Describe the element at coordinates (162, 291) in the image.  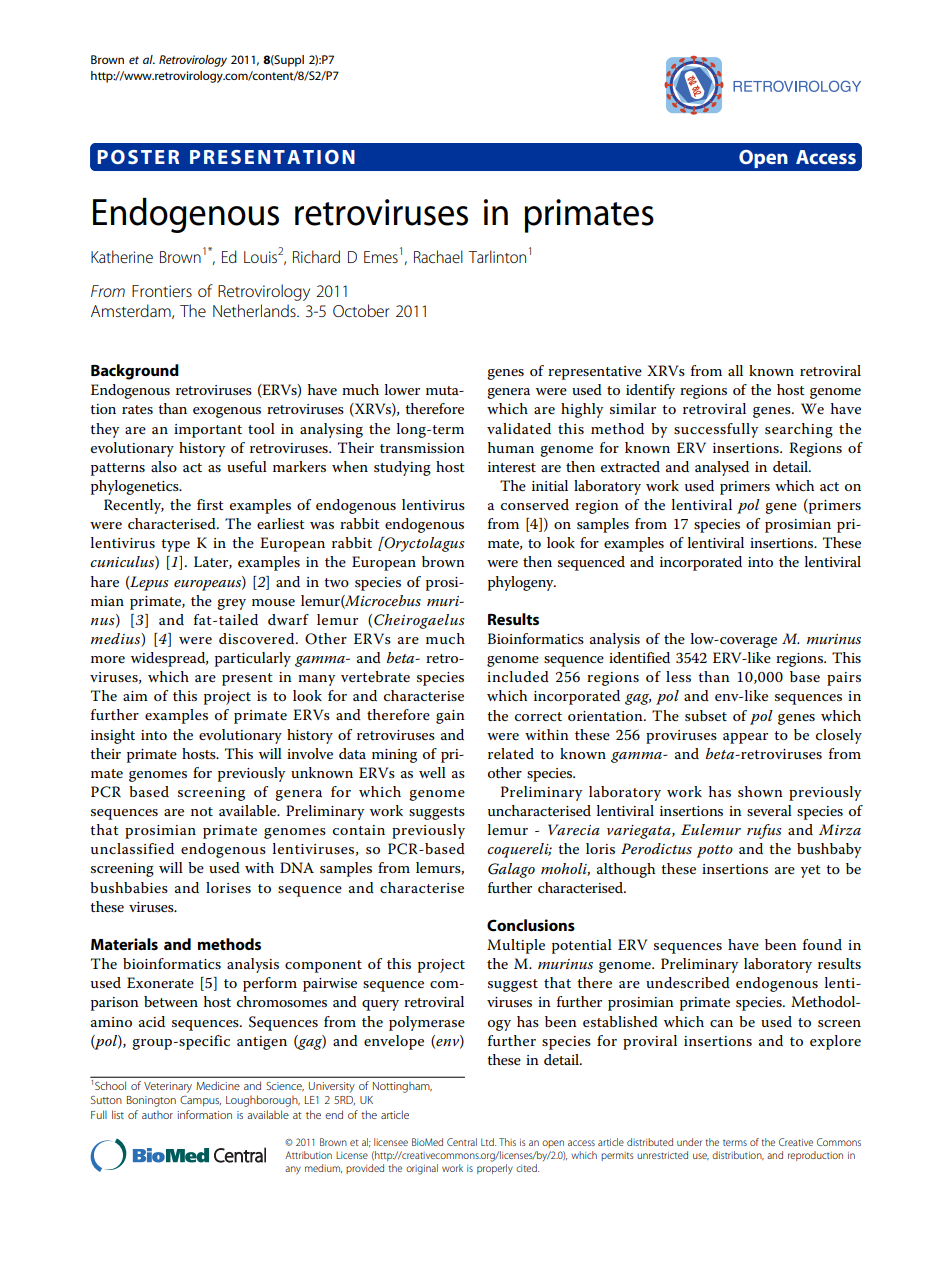
I see `Frontiers` at that location.
